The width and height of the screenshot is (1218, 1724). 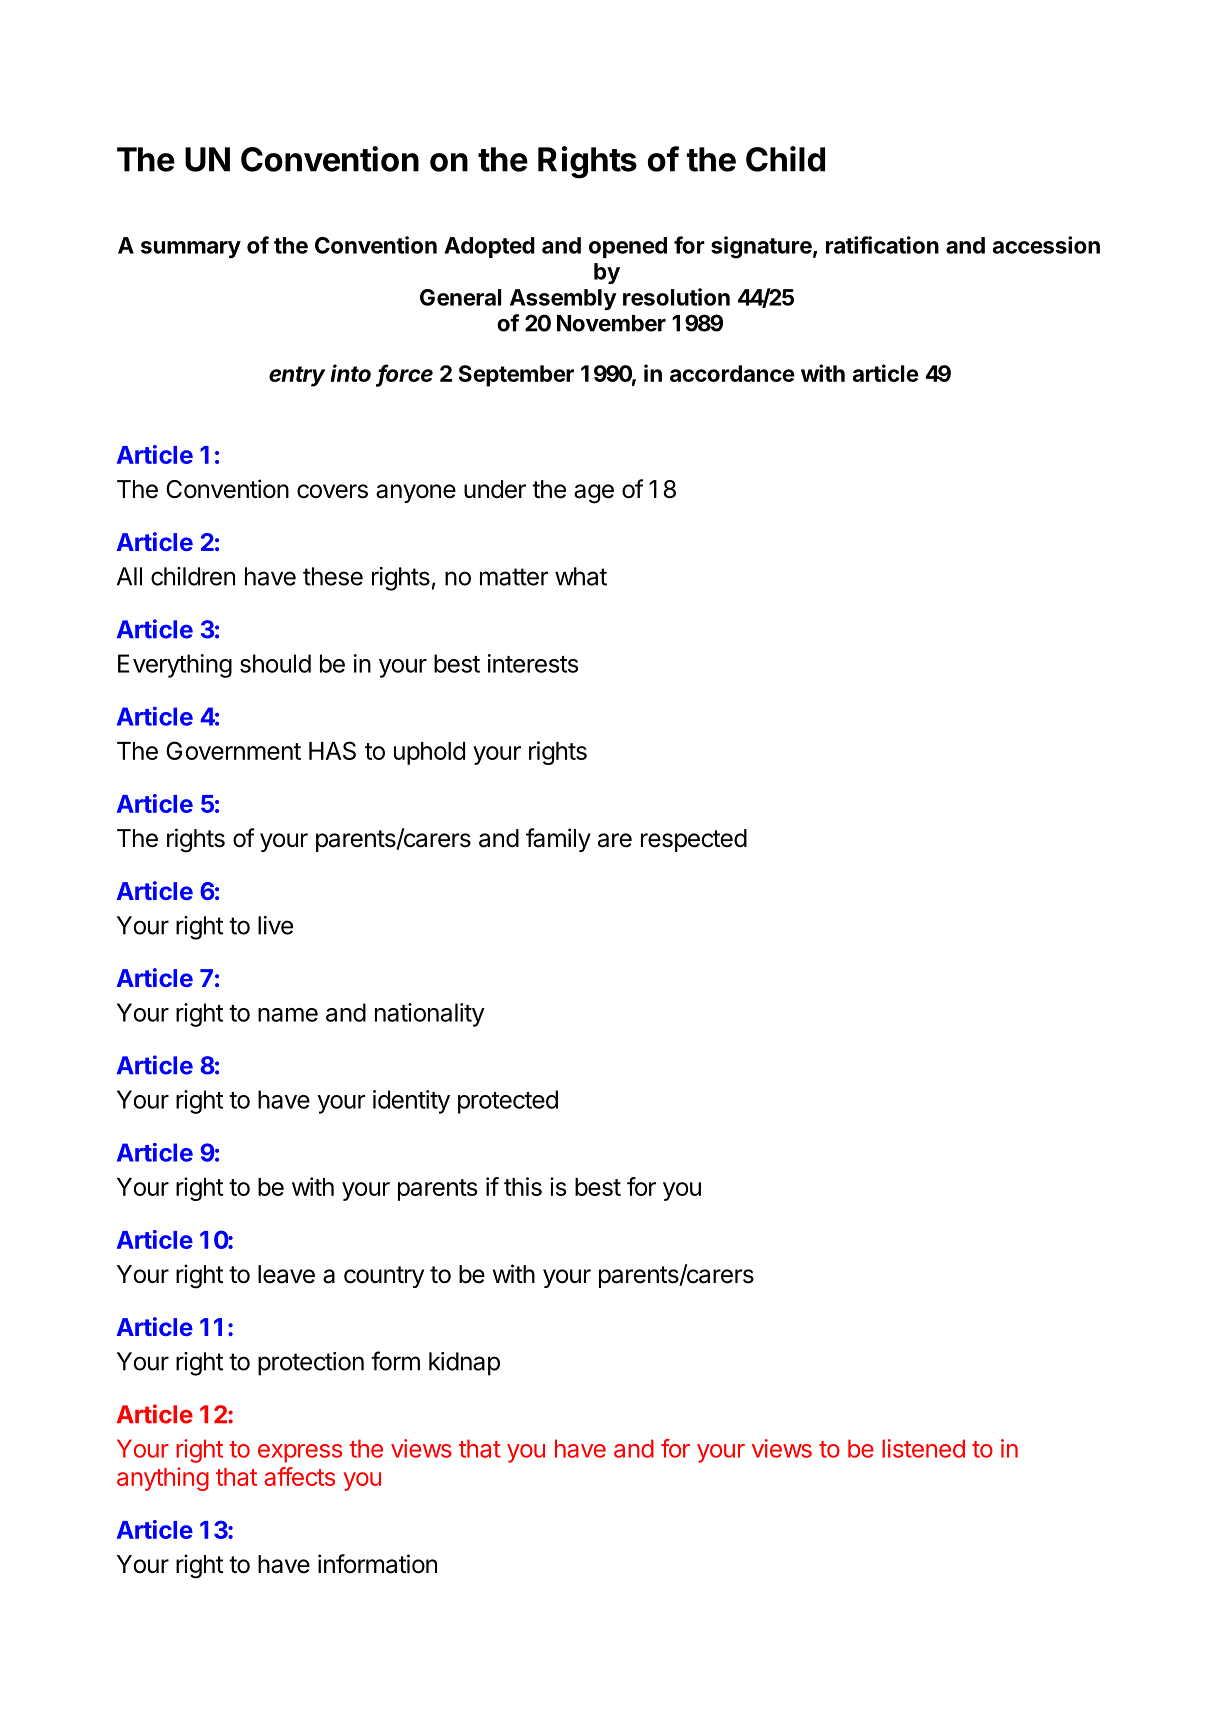 What do you see at coordinates (300, 1453) in the screenshot?
I see `express` at bounding box center [300, 1453].
